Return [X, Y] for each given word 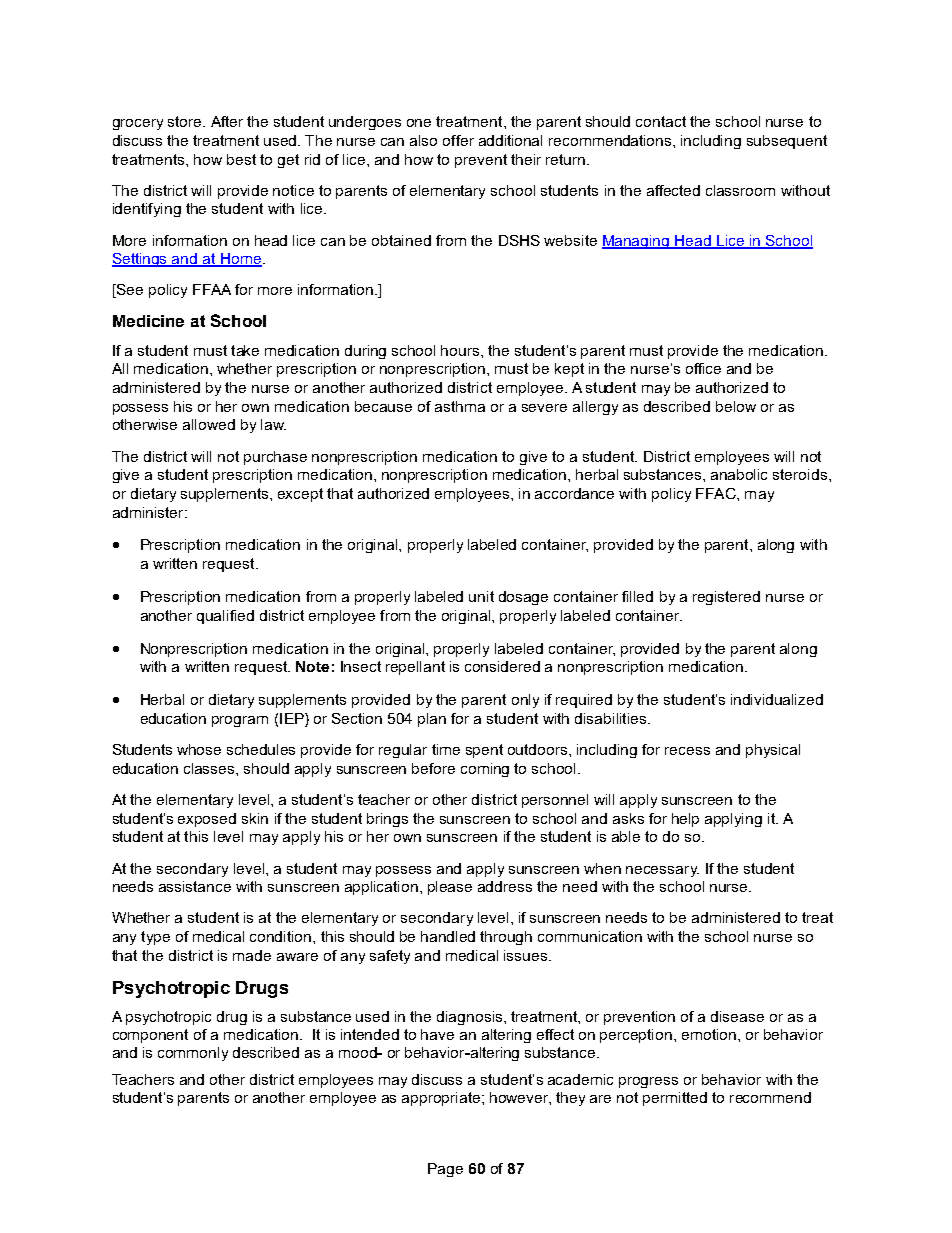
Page [445, 1170]
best [241, 159]
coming [485, 770]
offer [458, 140]
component [150, 1036]
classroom [740, 190]
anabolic [739, 474]
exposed [207, 820]
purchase [275, 458]
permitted [675, 1099]
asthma [460, 406]
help [685, 820]
